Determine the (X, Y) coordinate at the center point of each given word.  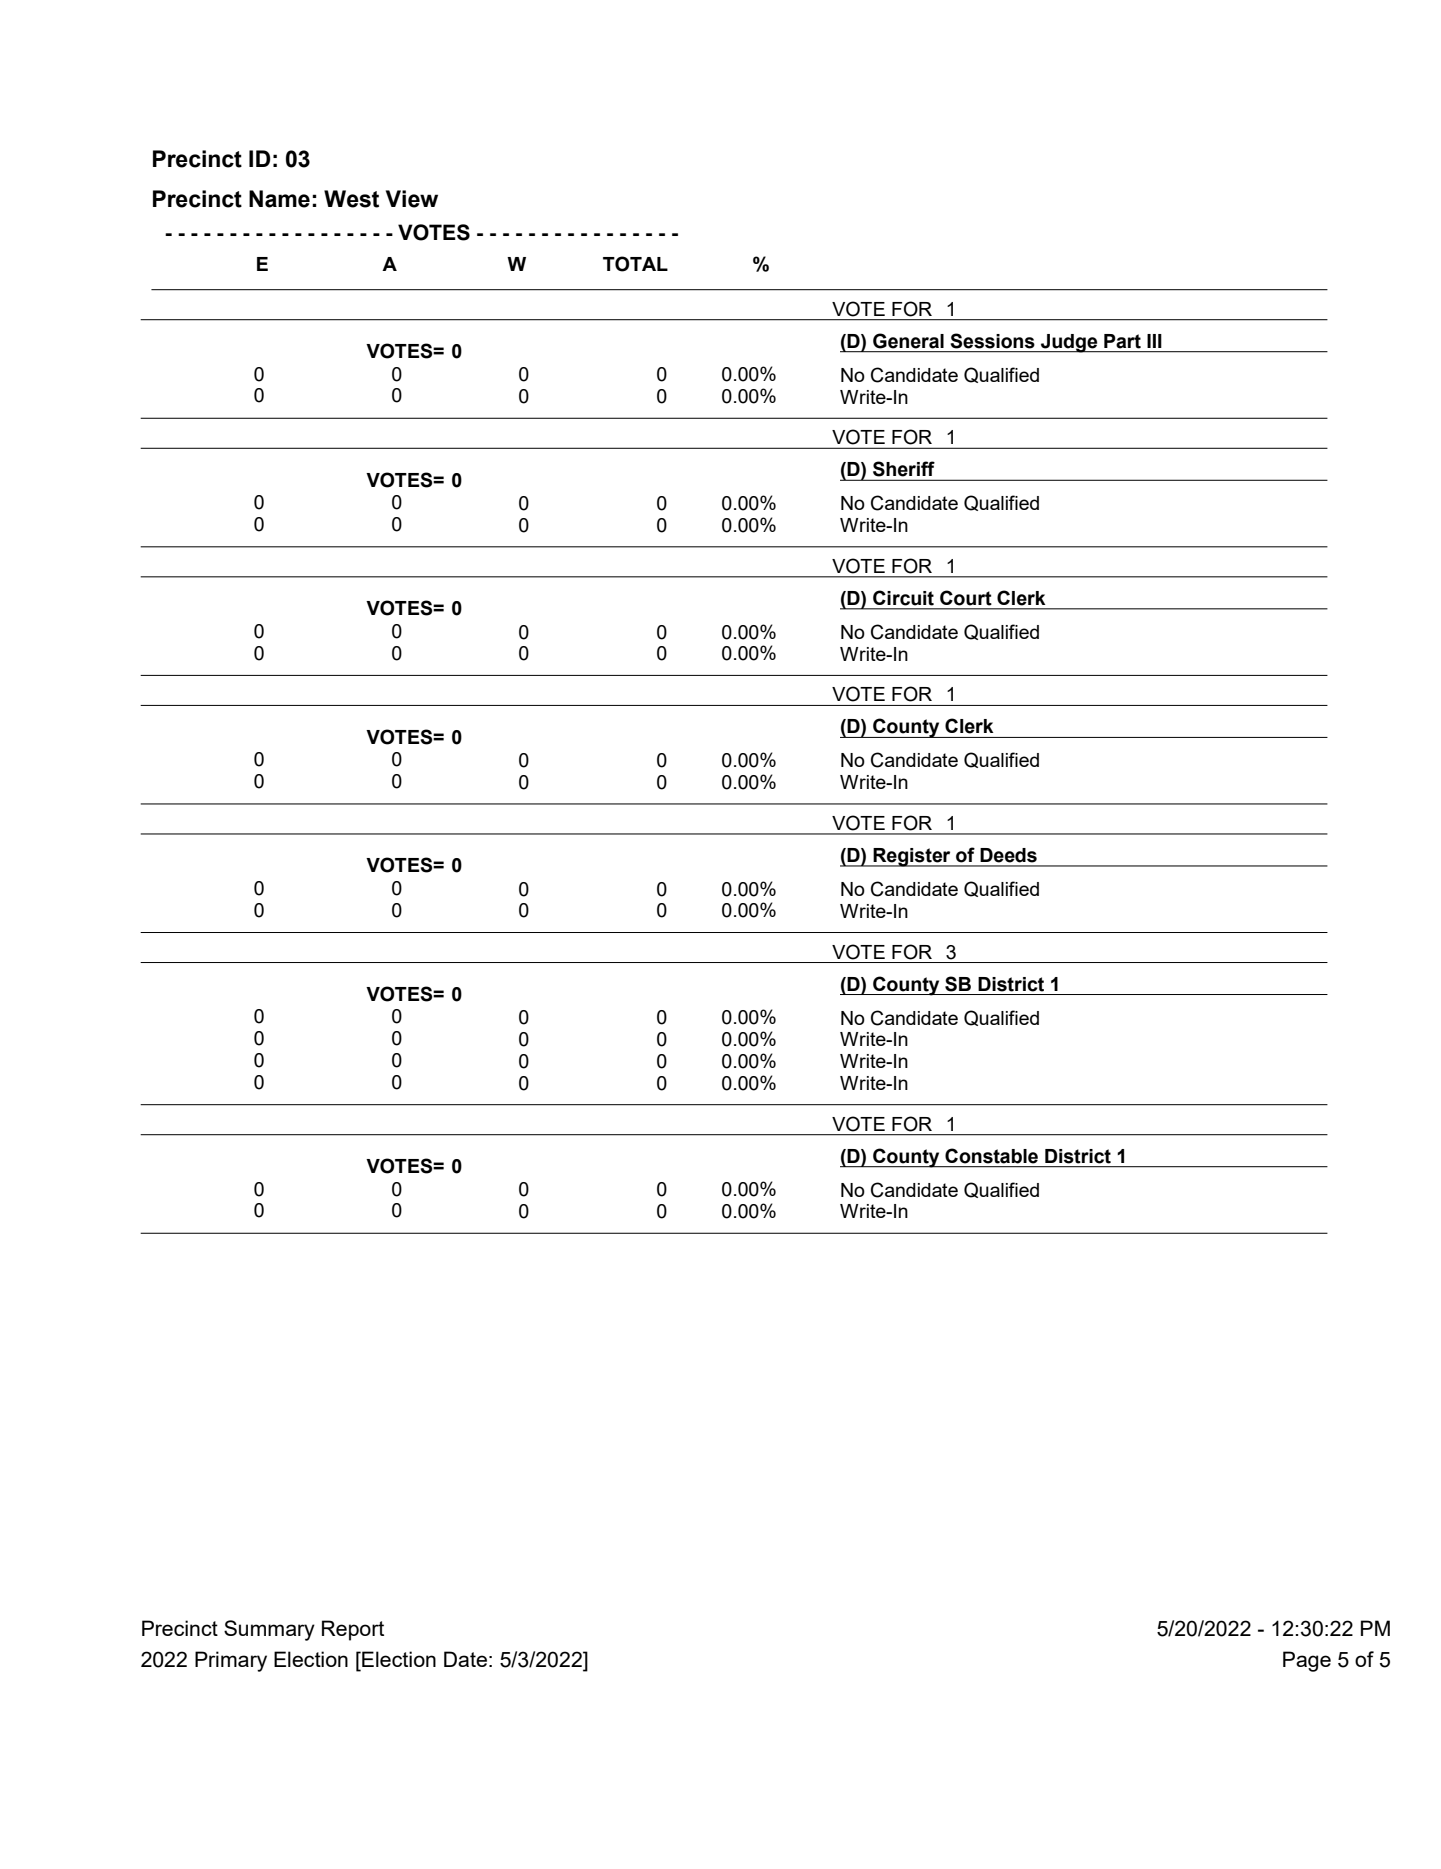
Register (912, 857)
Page (1307, 1661)
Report (353, 1630)
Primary (231, 1661)
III (1154, 341)
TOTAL (635, 264)
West (351, 199)
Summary (269, 1630)
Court (965, 598)
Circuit (903, 598)
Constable (991, 1156)
